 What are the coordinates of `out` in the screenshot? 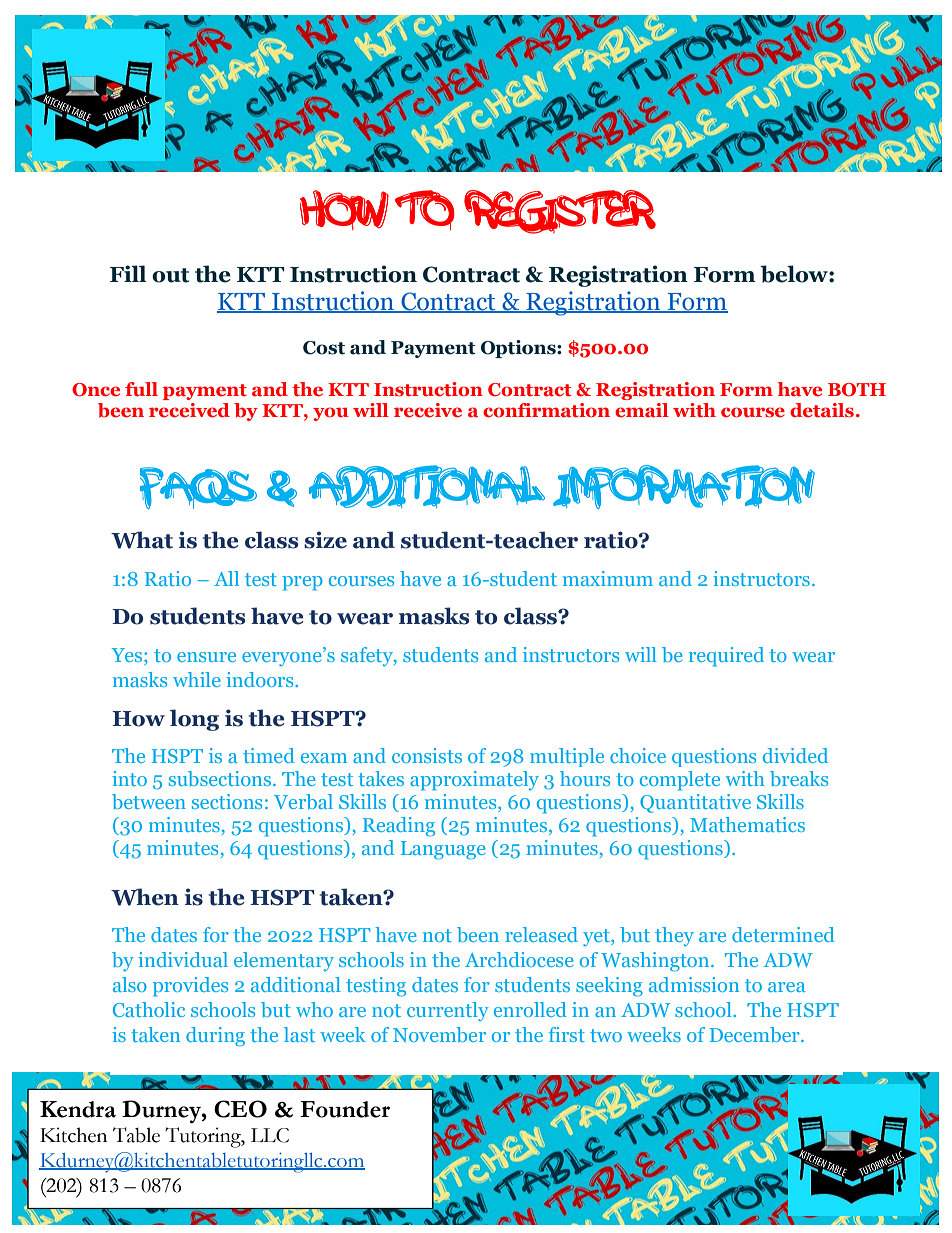 It's located at (170, 275).
